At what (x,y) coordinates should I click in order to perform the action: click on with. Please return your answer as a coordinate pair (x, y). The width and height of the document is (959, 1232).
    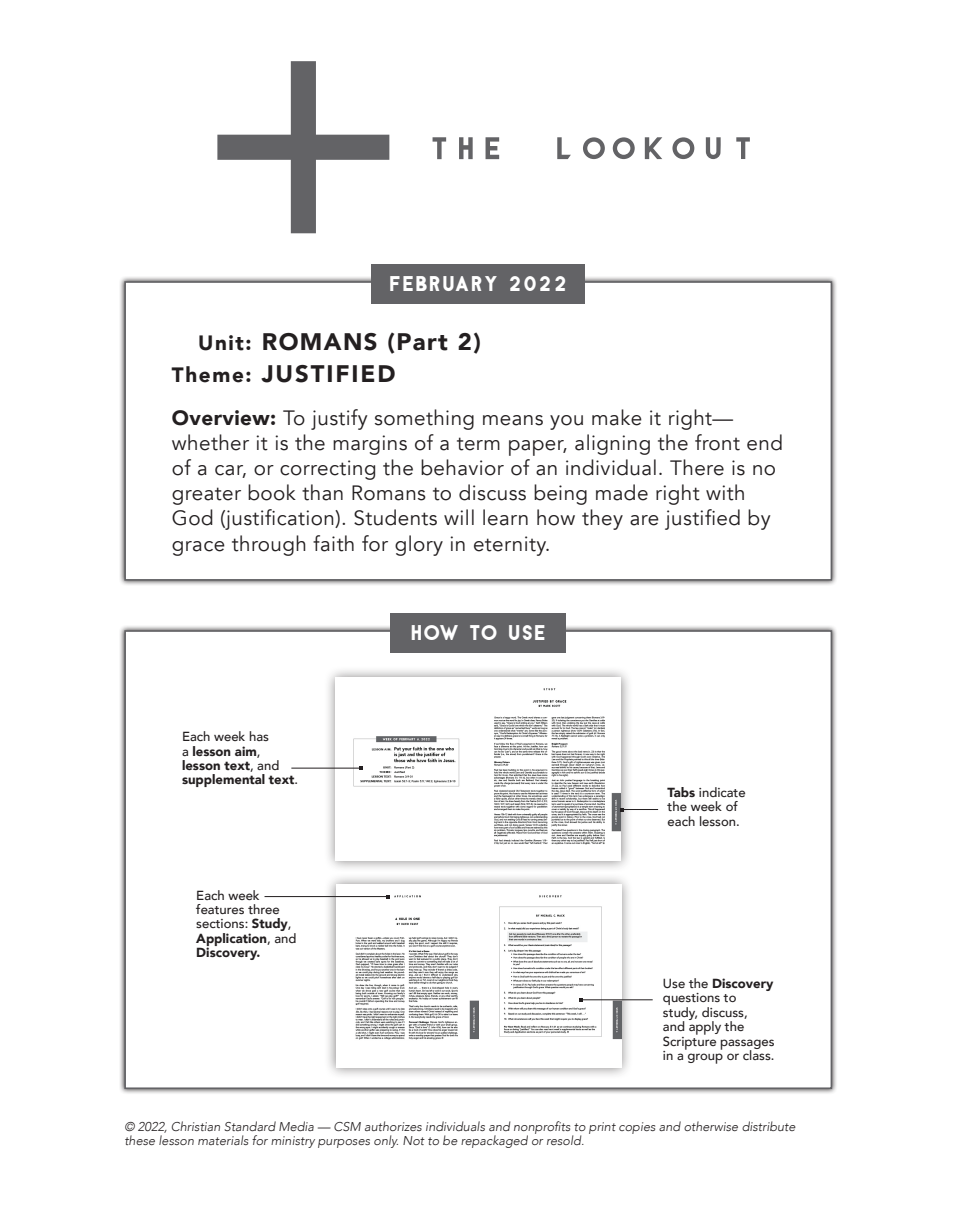
    Looking at the image, I should click on (725, 492).
